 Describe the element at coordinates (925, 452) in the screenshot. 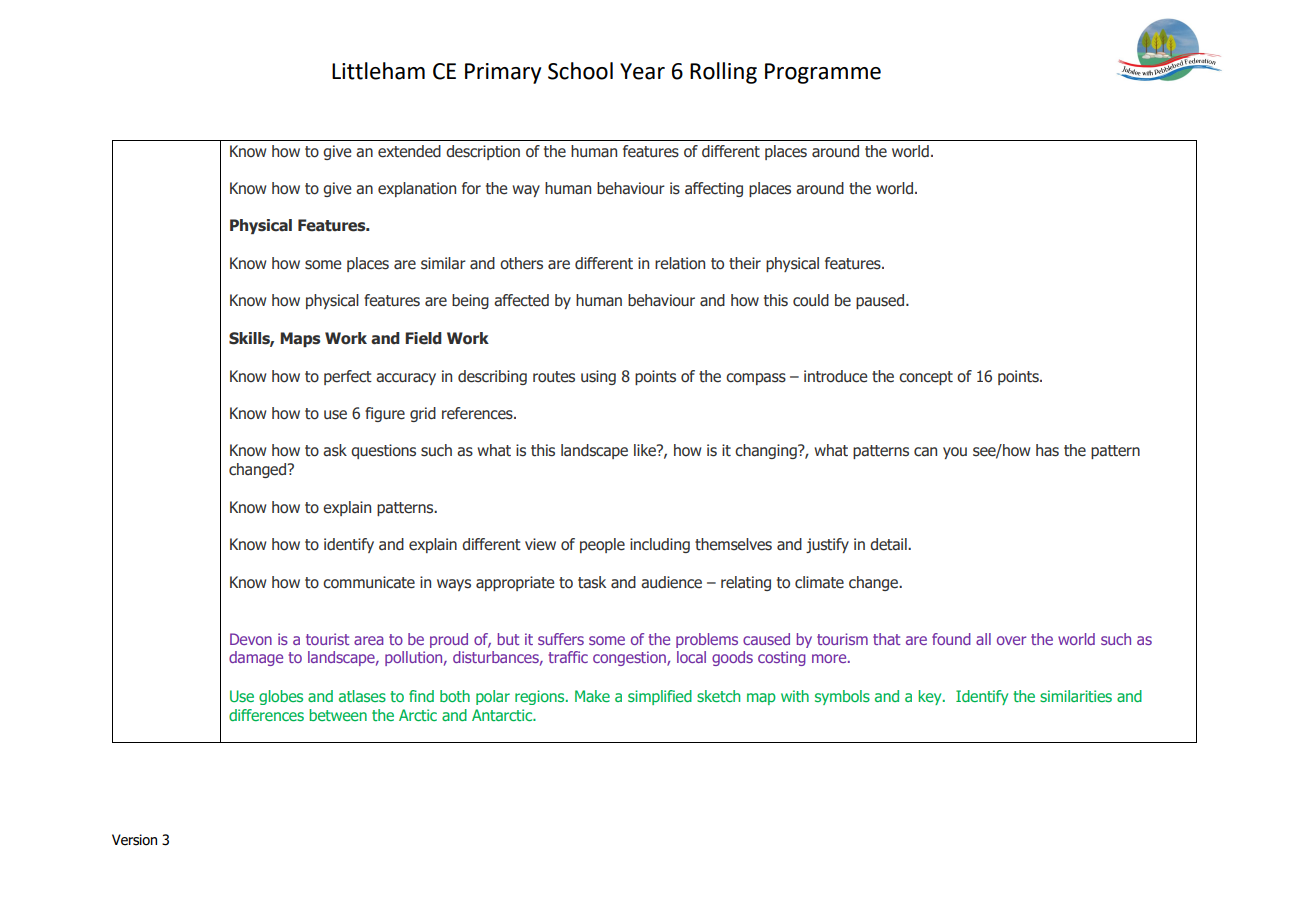

I see `can` at that location.
